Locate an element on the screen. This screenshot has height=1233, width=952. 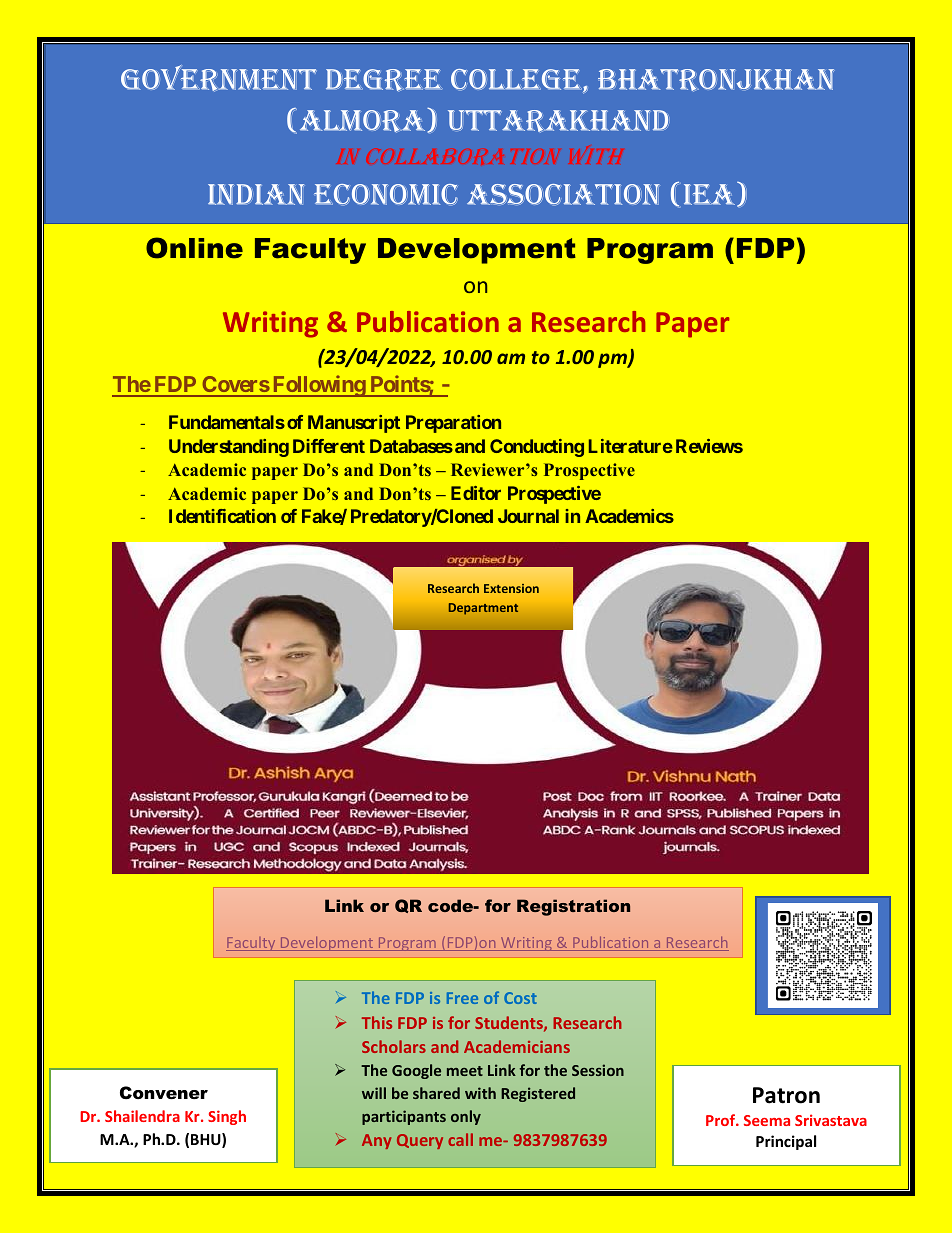
IEA is located at coordinates (711, 194).
